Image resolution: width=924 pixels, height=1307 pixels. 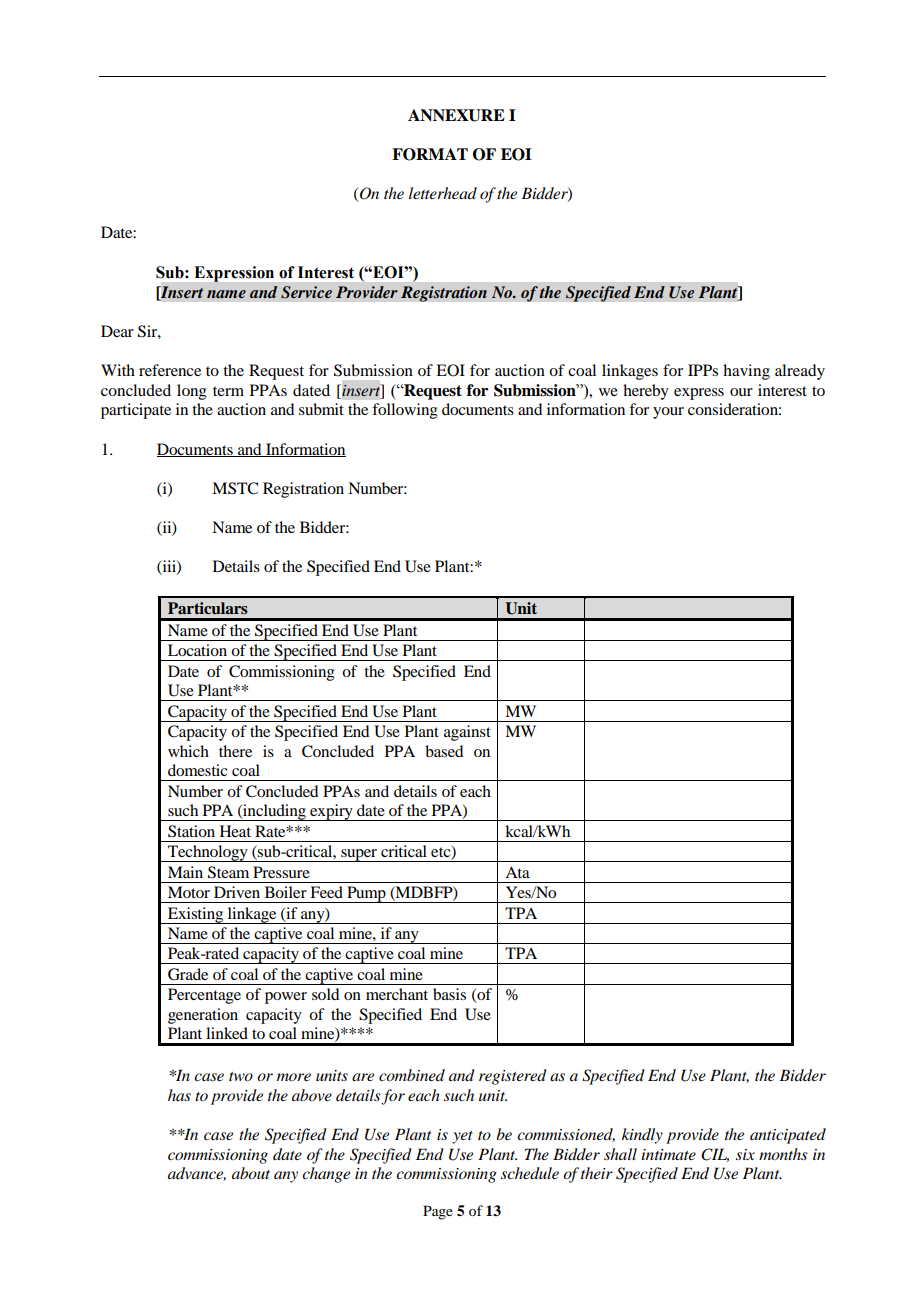 What do you see at coordinates (517, 872) in the screenshot?
I see `Ata` at bounding box center [517, 872].
